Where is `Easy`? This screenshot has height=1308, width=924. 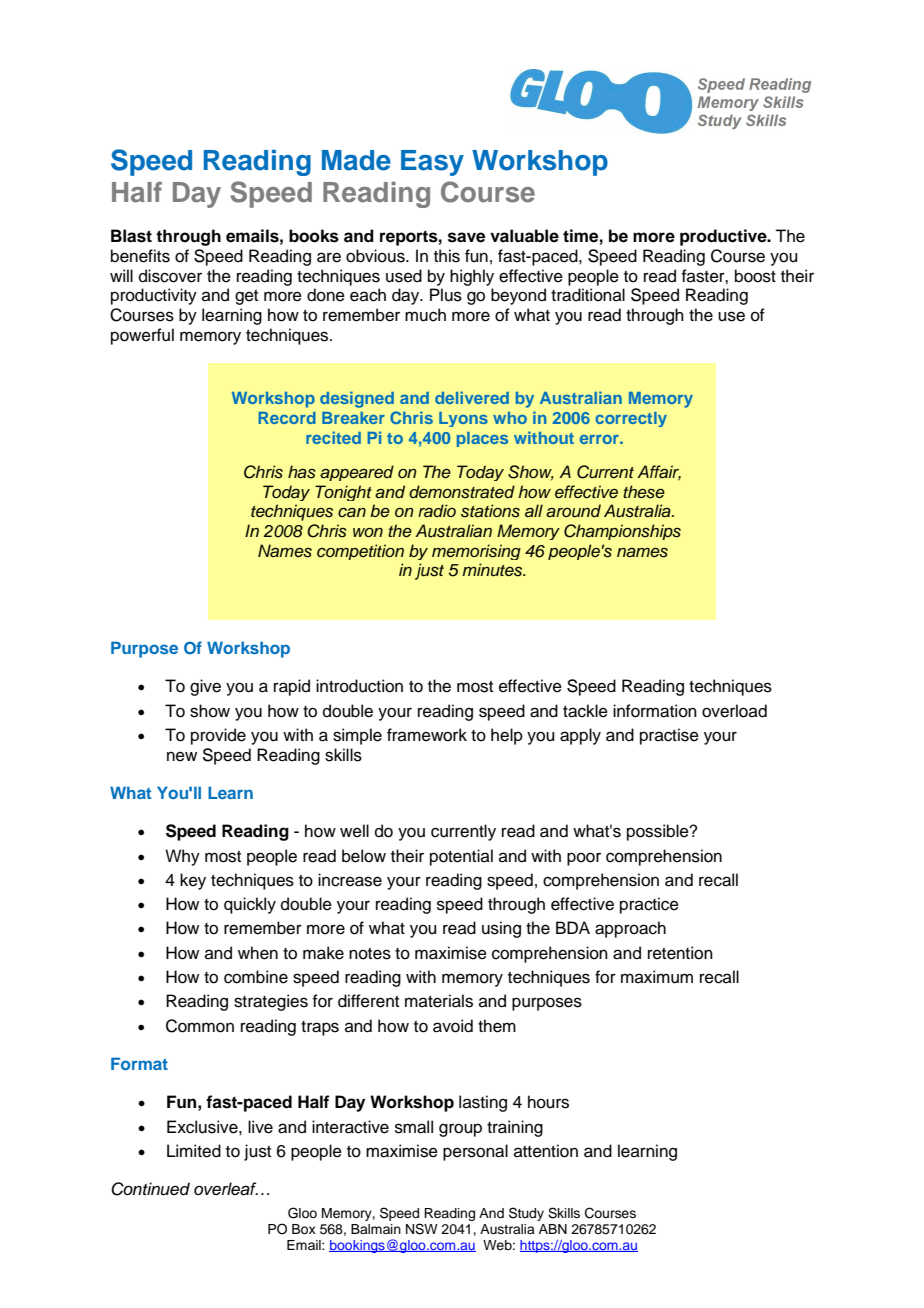
Easy is located at coordinates (432, 163).
